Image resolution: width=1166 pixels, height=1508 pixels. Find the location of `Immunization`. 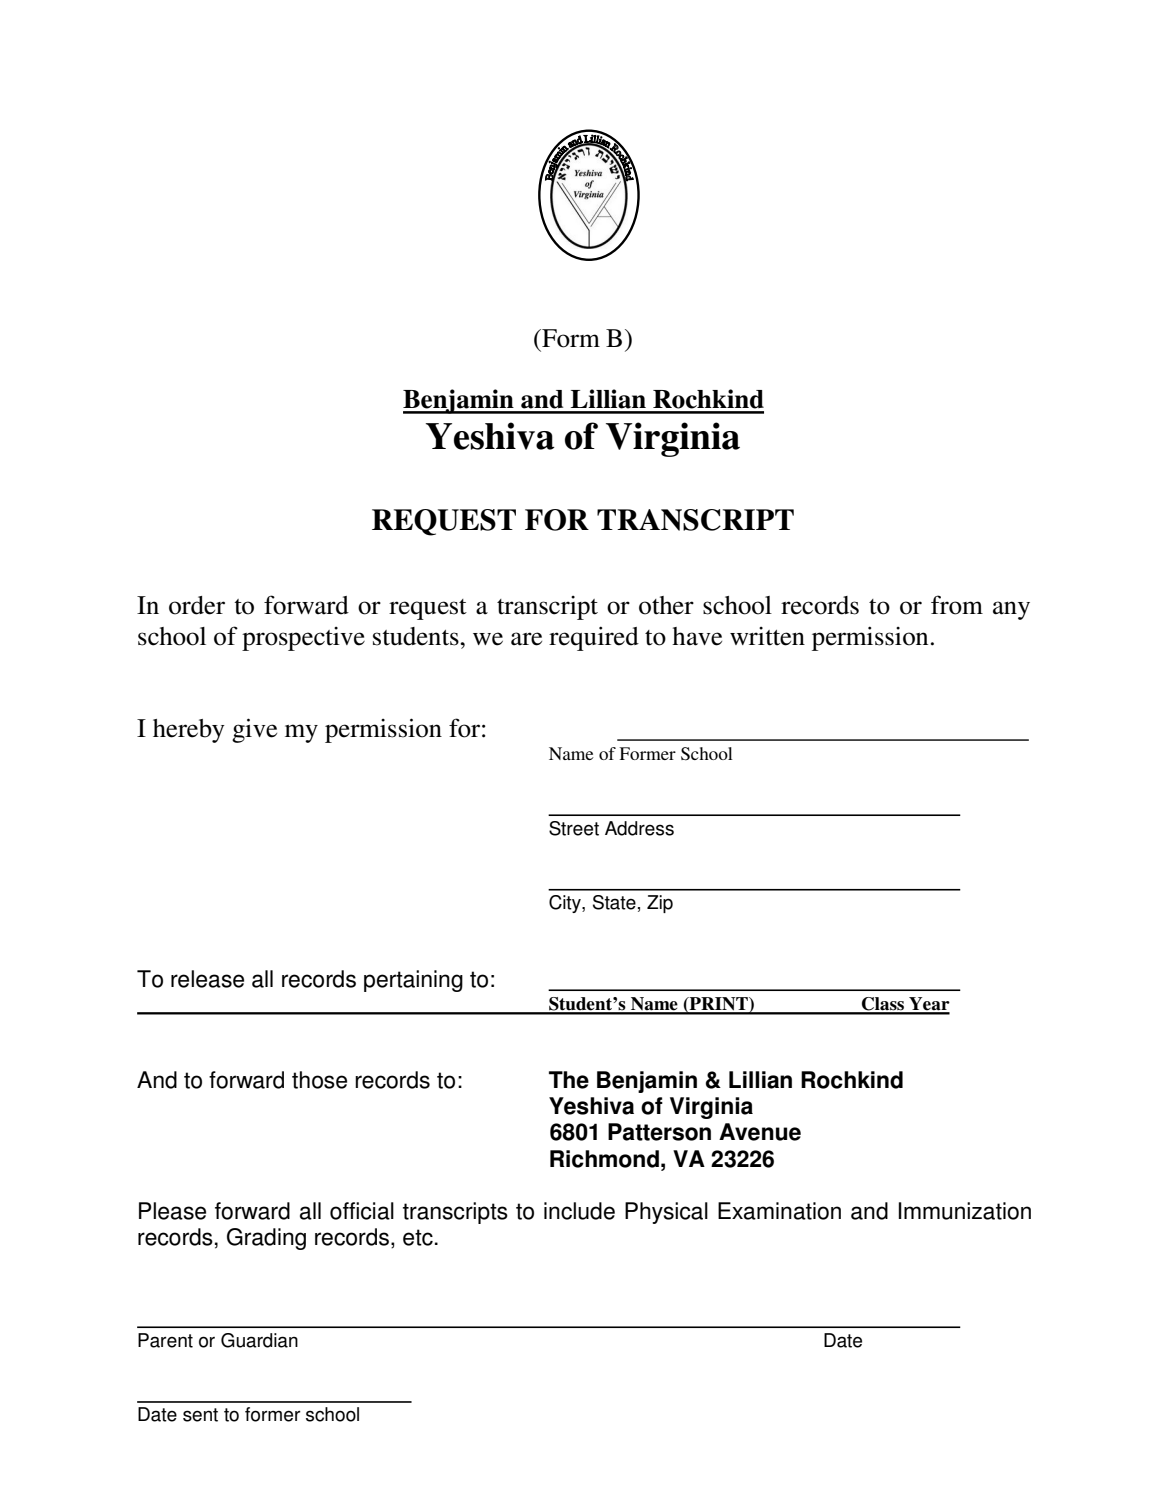

Immunization is located at coordinates (965, 1211).
